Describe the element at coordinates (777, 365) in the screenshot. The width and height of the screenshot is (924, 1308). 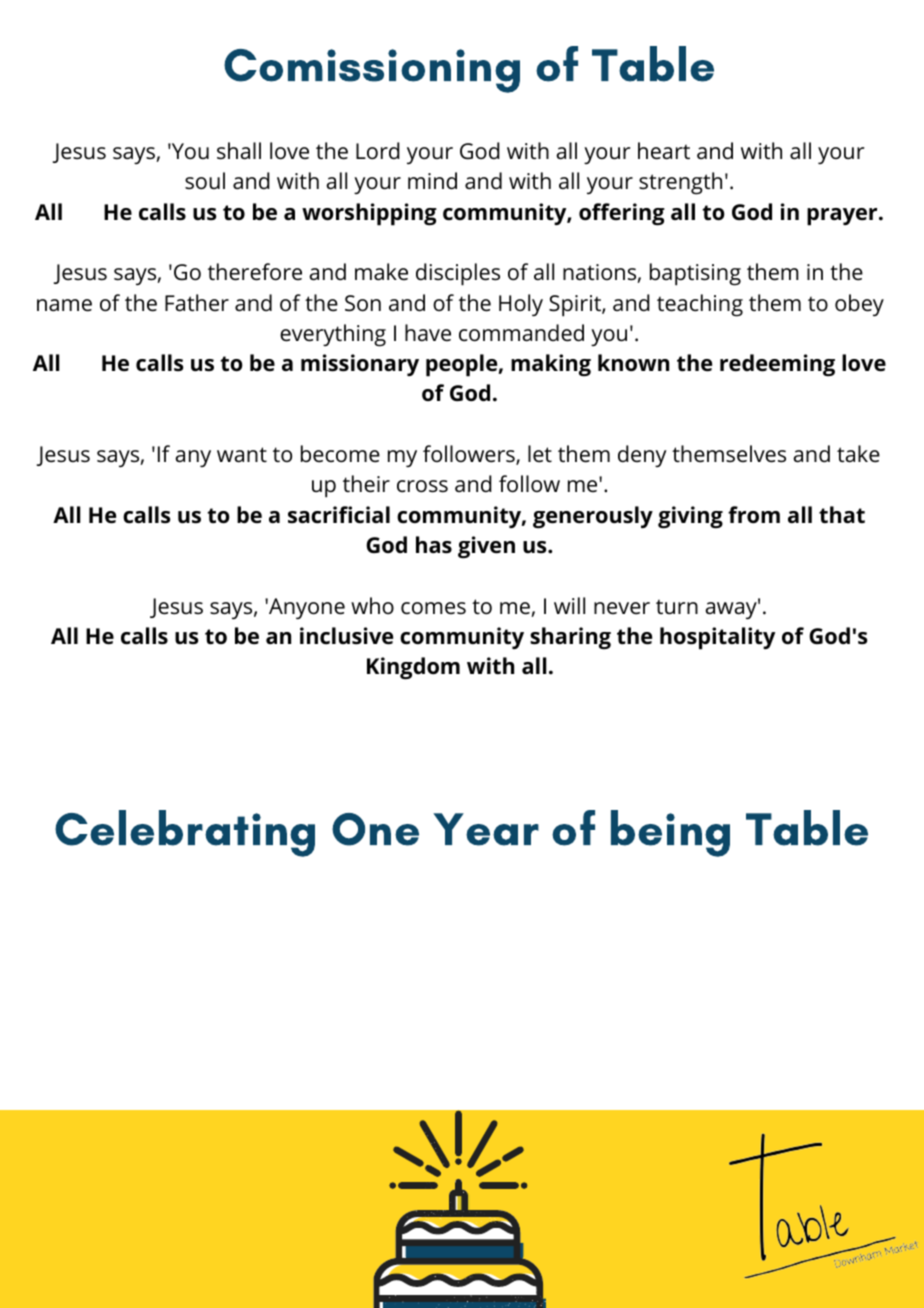
I see `redeeming` at that location.
